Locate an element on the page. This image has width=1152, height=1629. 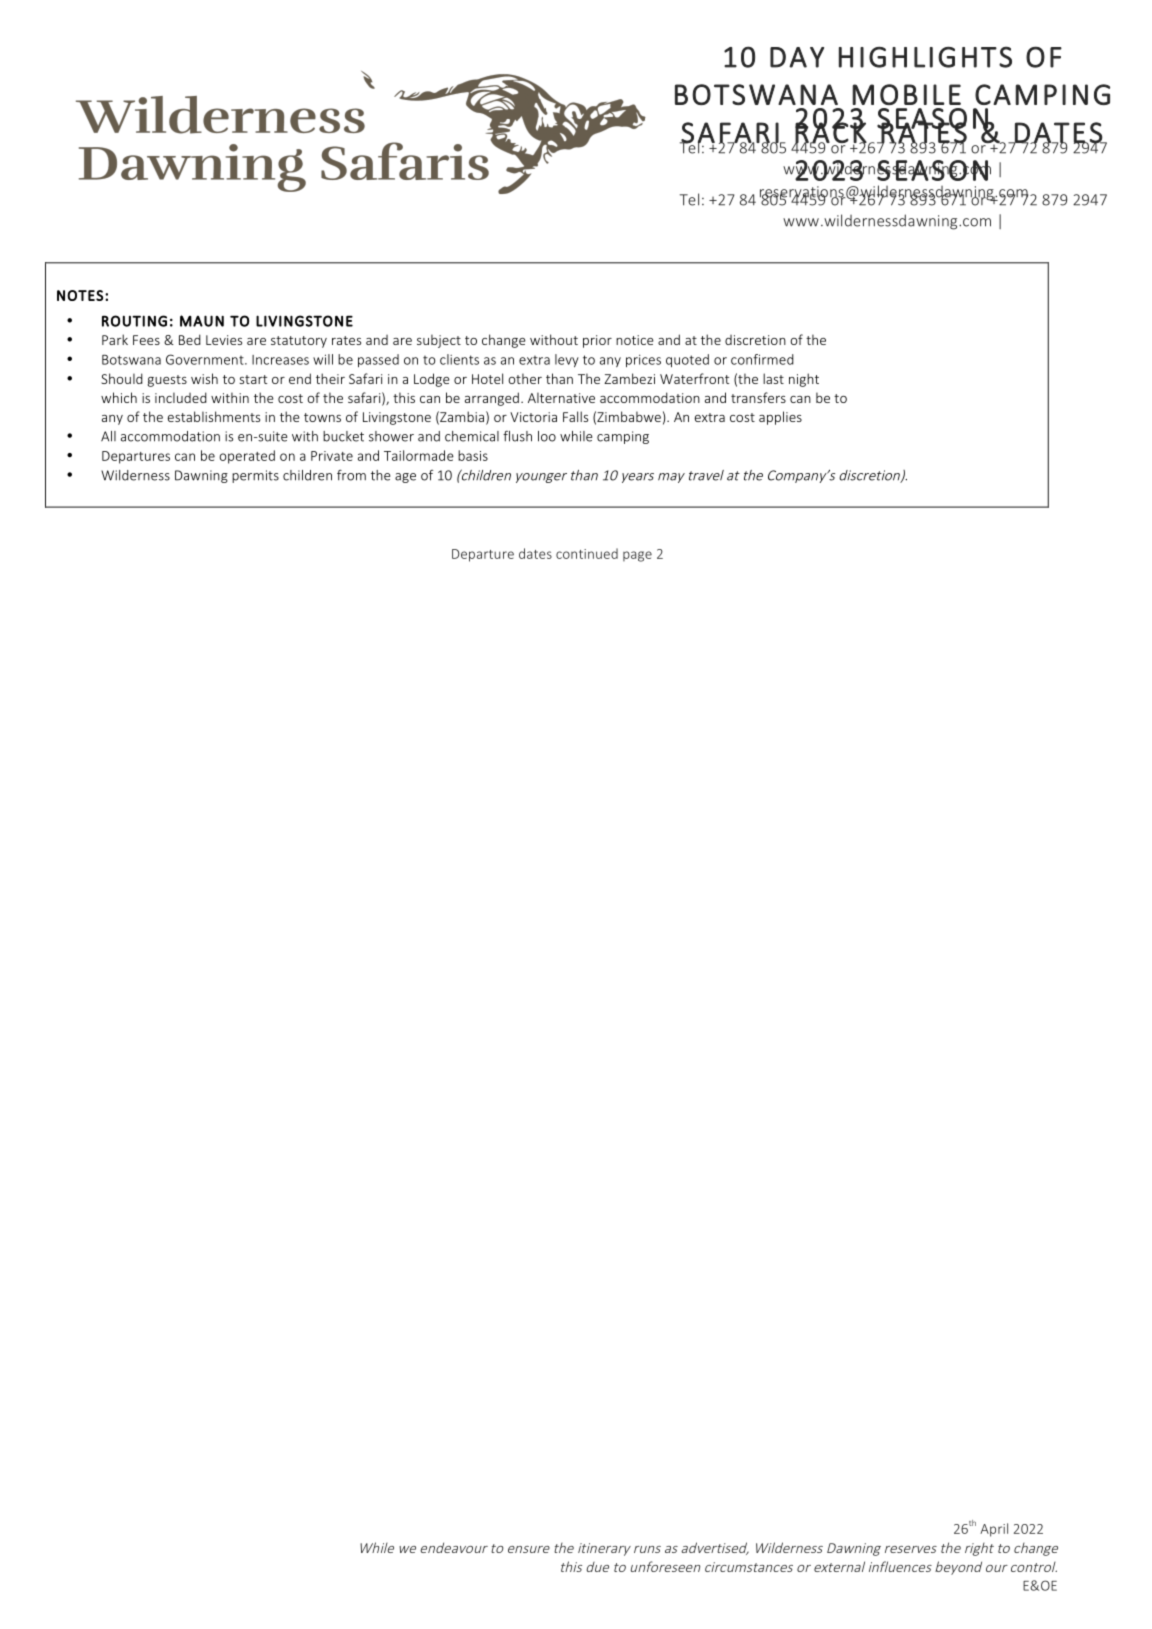
from is located at coordinates (351, 475).
